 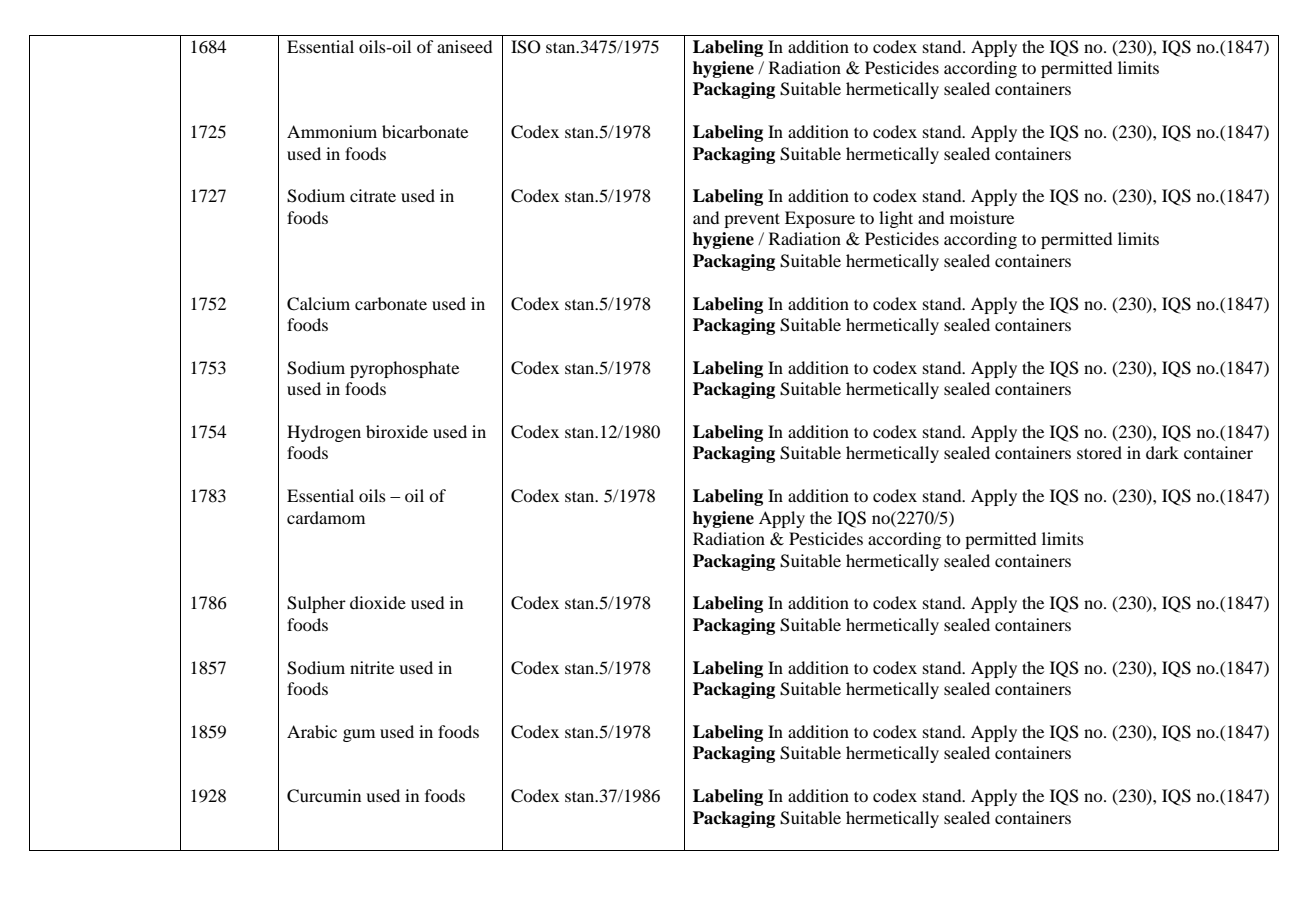 I want to click on prevent, so click(x=752, y=220).
